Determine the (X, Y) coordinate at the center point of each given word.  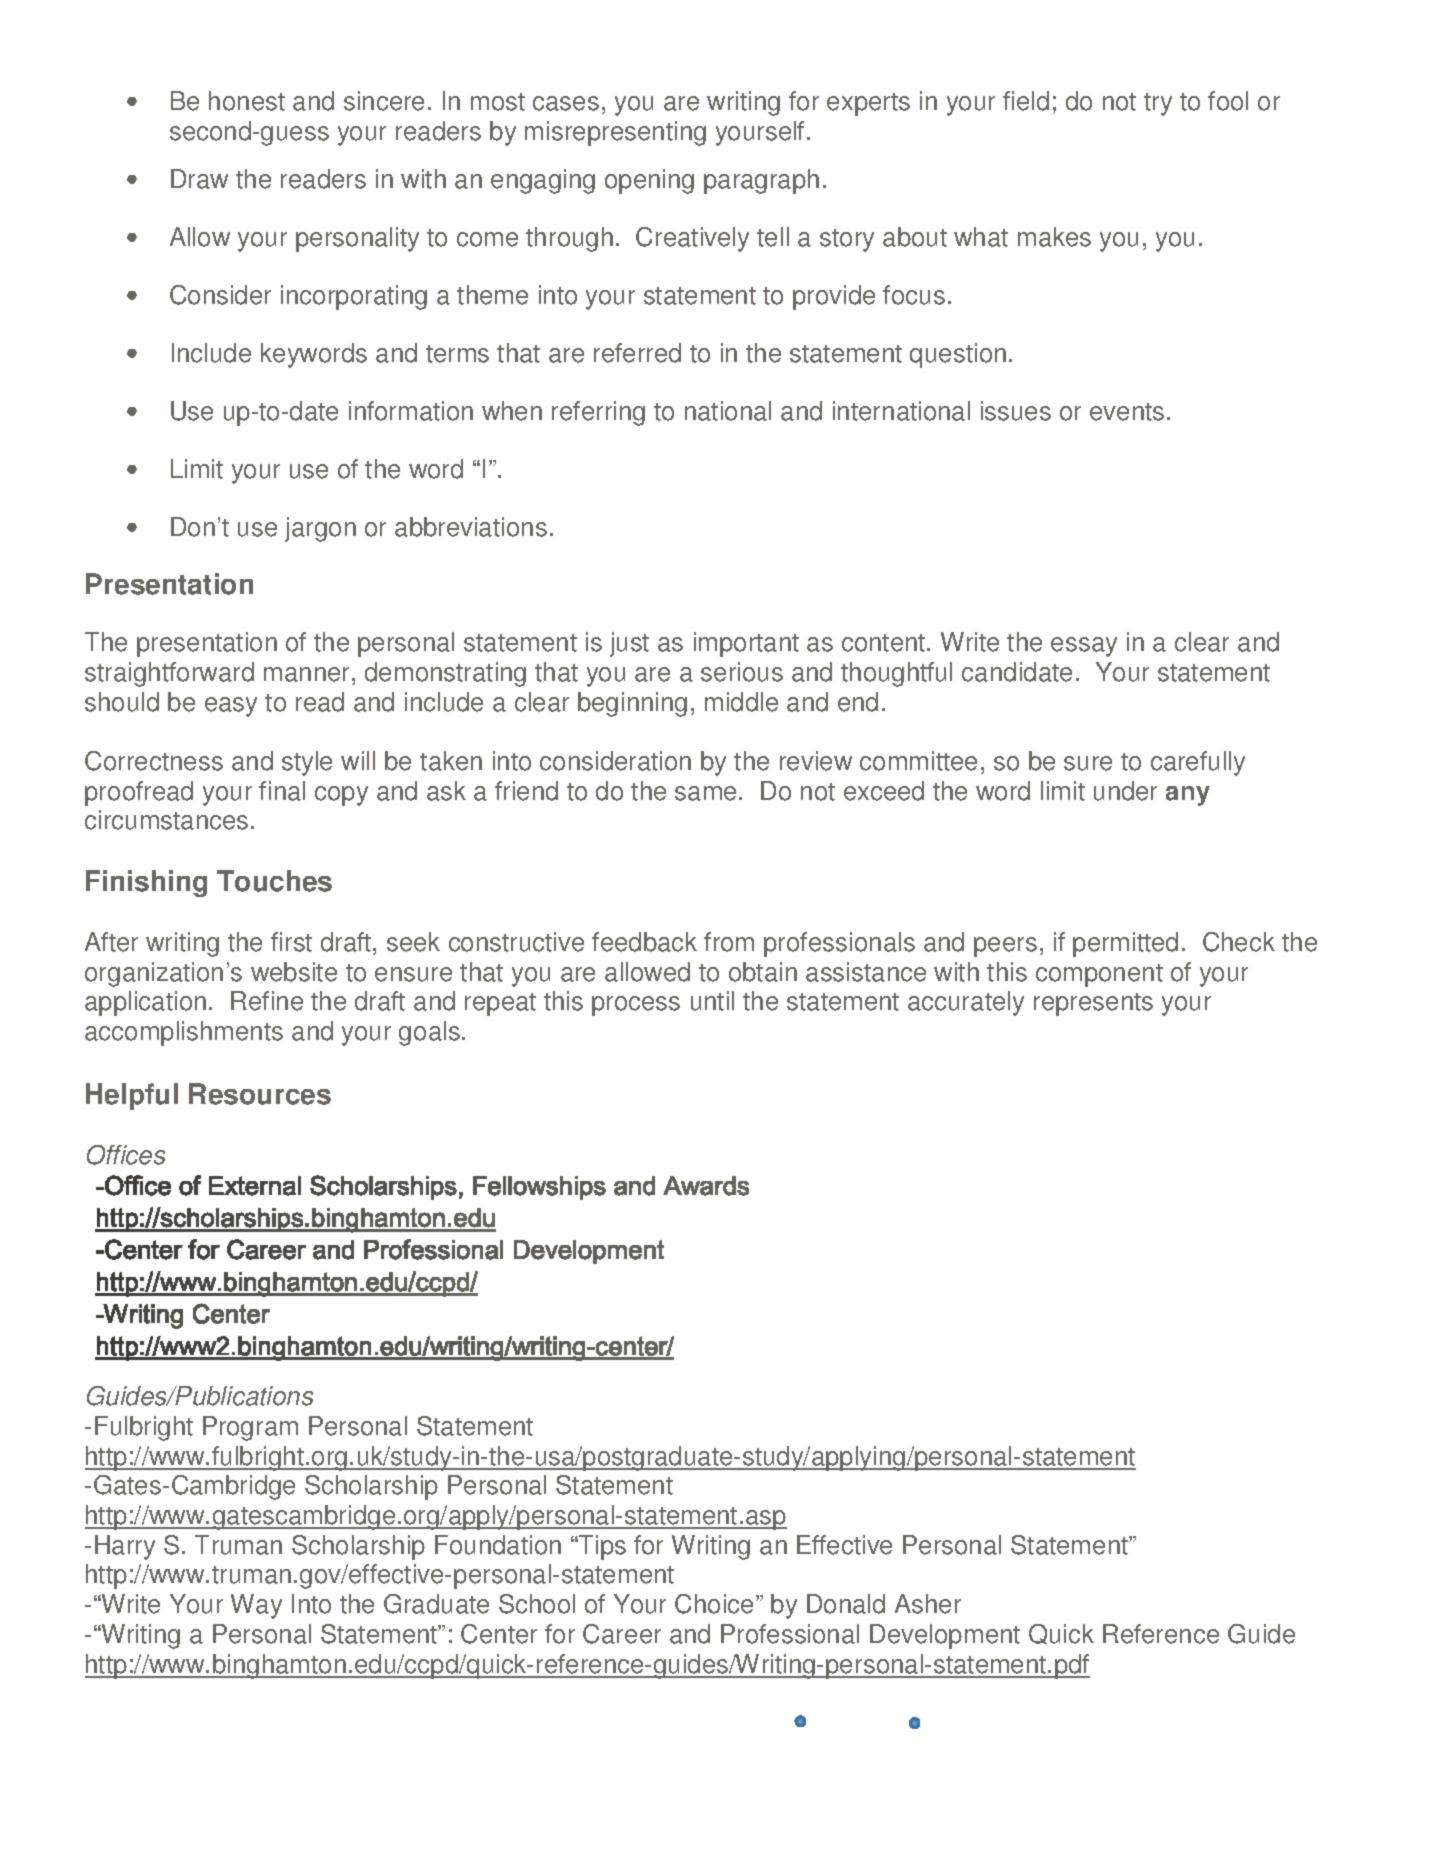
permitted (1125, 944)
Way (256, 1606)
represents (1093, 1004)
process (636, 1006)
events (1127, 412)
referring (598, 413)
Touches (274, 881)
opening (649, 181)
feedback (644, 942)
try (1158, 104)
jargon (320, 529)
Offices (126, 1155)
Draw (199, 179)
